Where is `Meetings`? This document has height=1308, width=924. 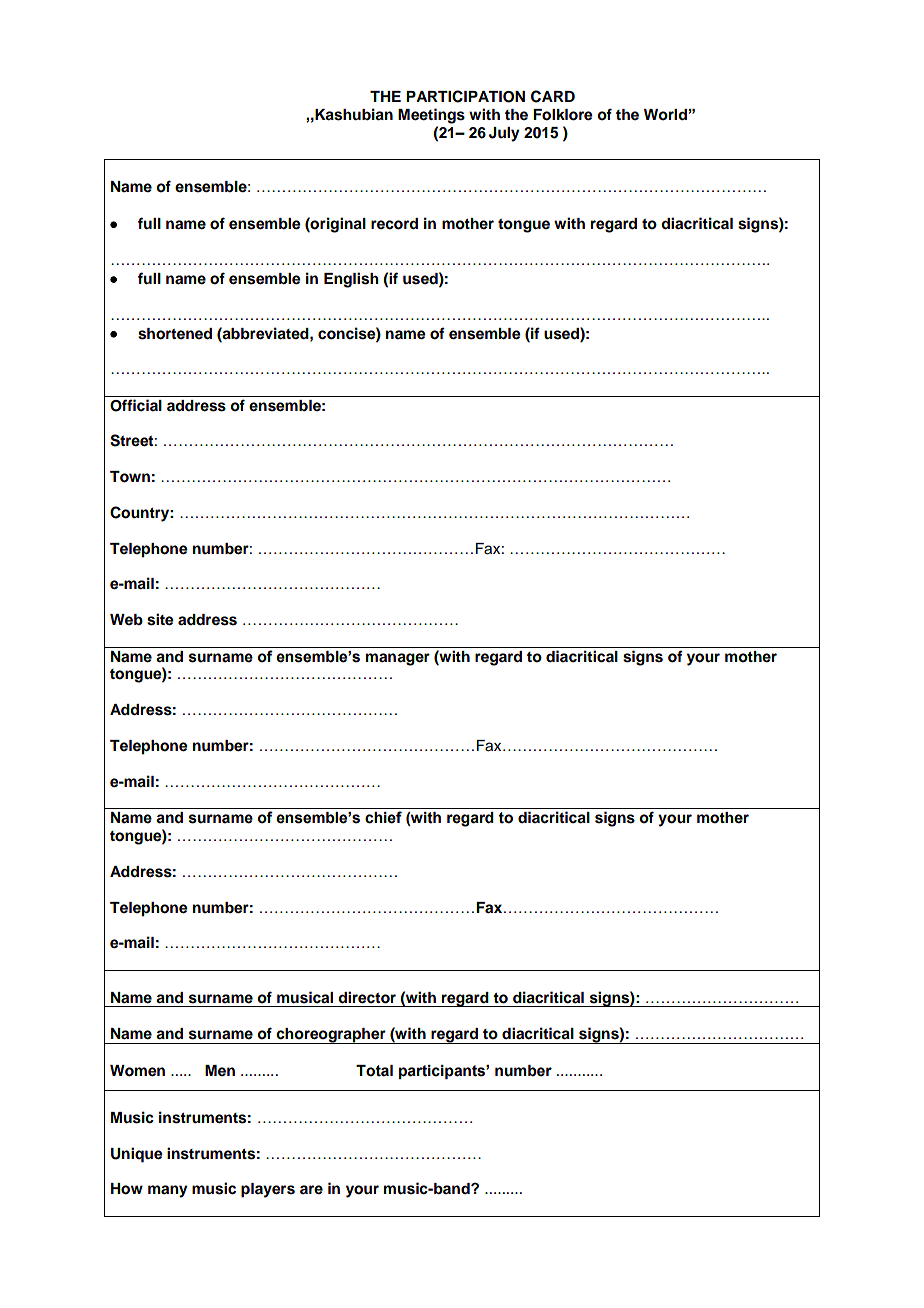
Meetings is located at coordinates (431, 116).
